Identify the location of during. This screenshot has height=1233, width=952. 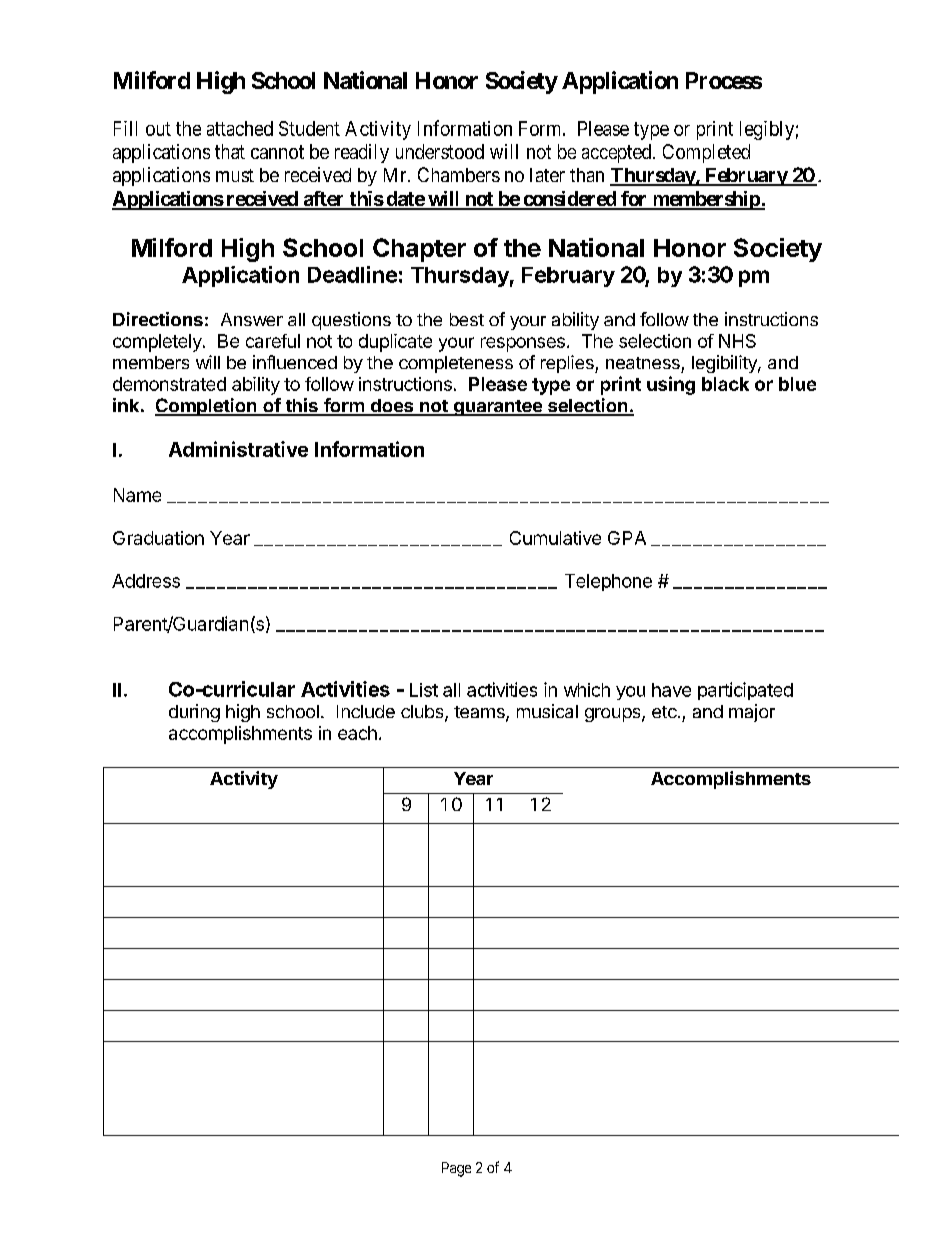
(194, 713).
